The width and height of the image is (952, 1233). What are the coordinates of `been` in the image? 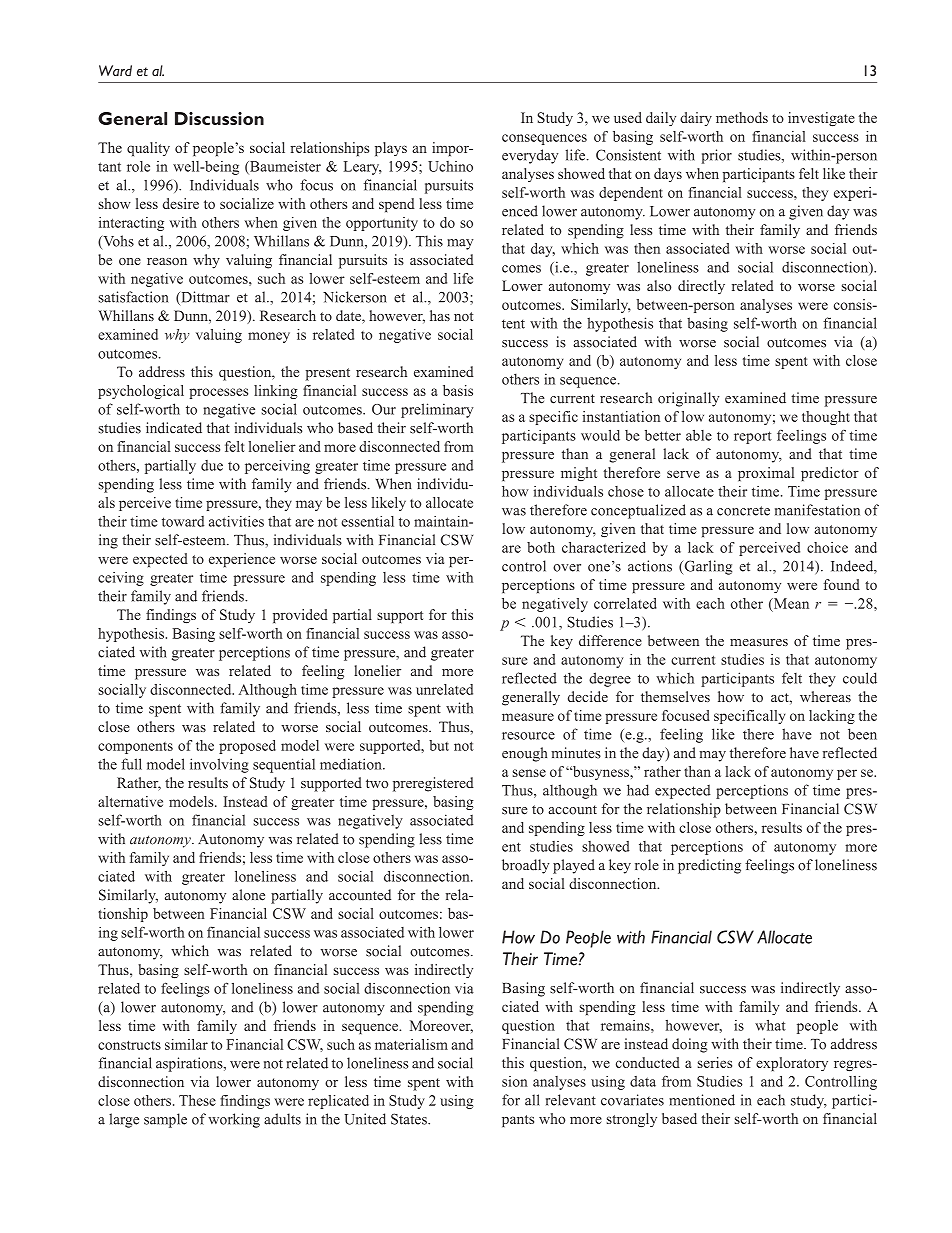 It's located at (862, 734).
